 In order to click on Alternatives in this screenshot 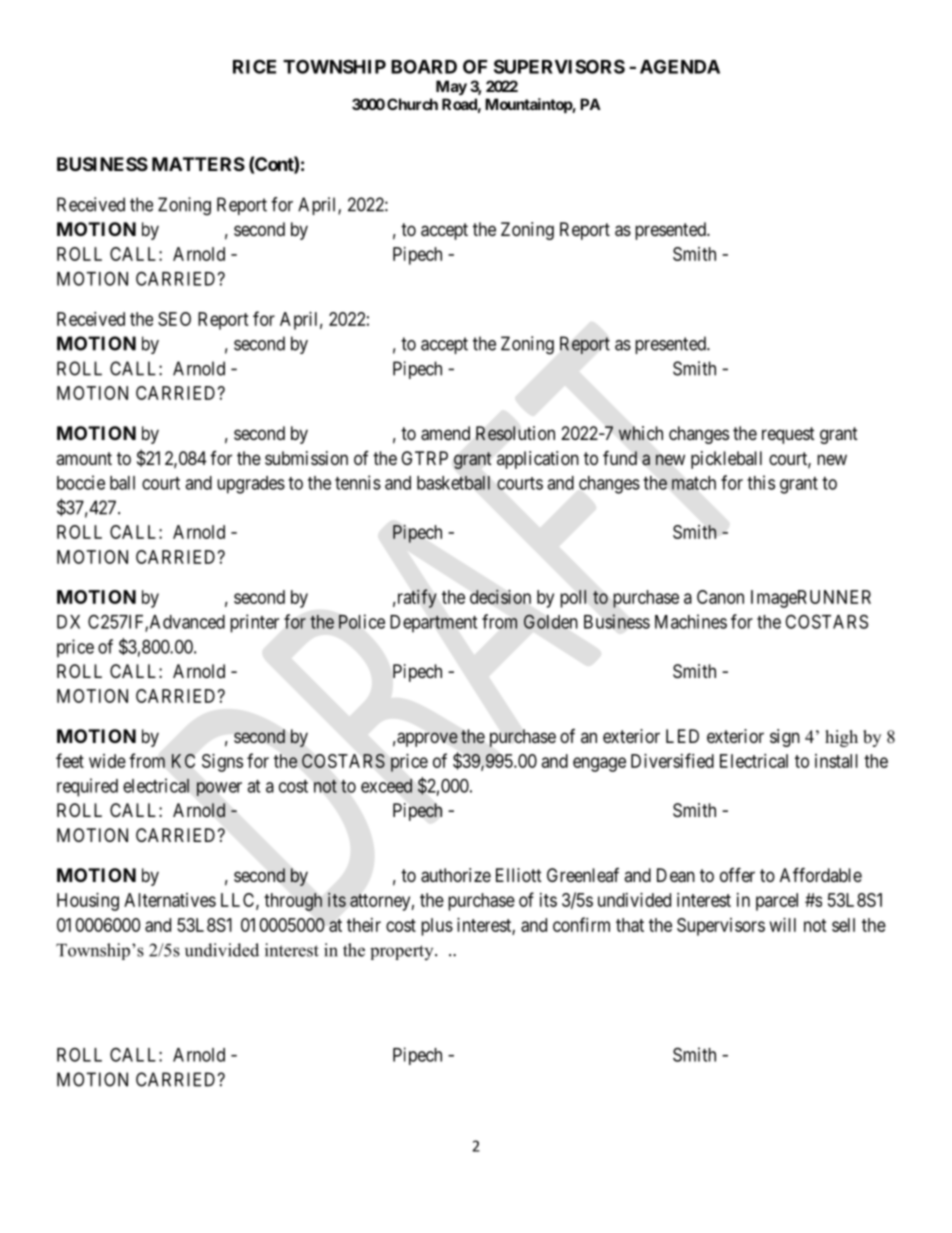, I will do `click(170, 900)`.
